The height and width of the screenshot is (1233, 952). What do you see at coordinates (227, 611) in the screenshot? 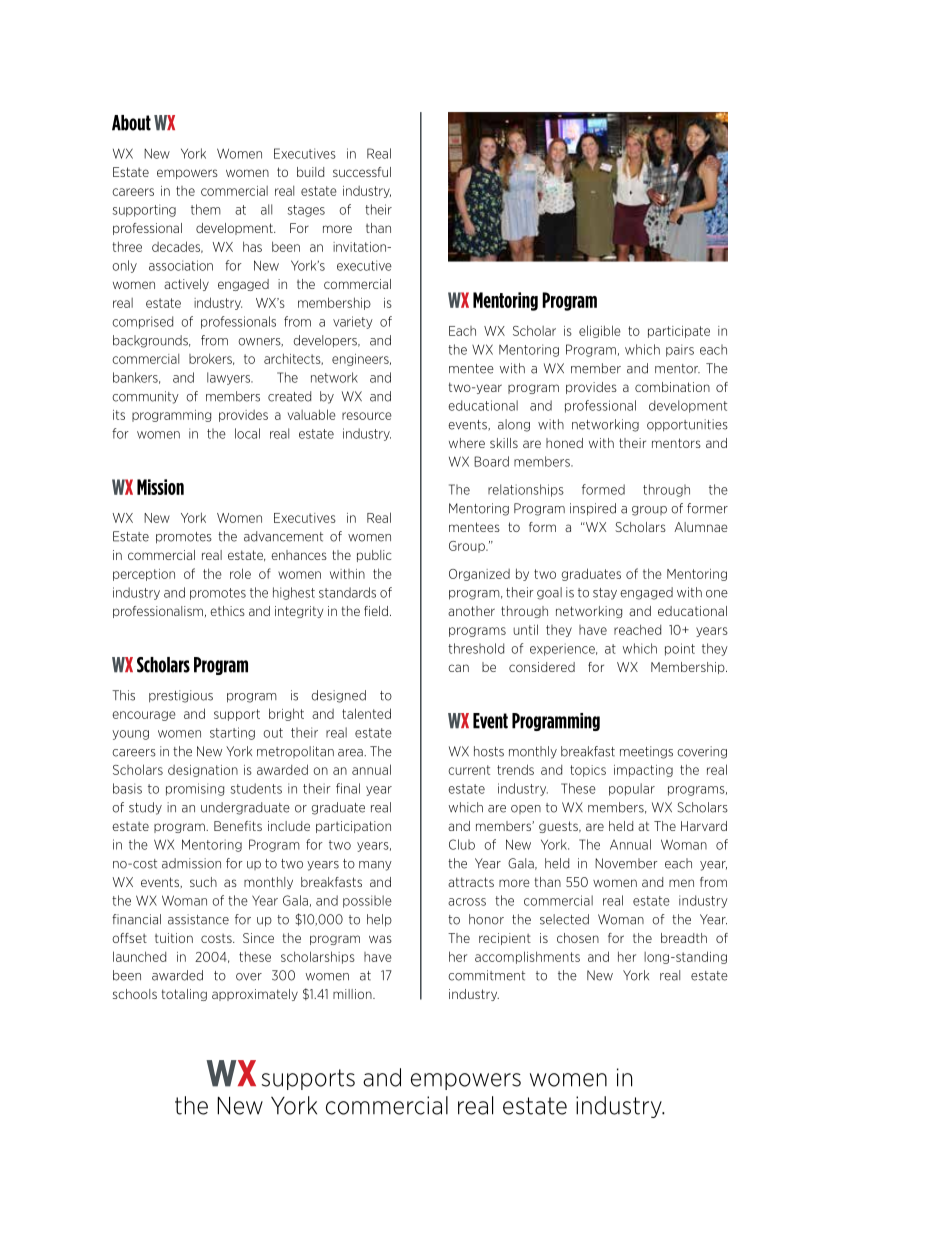
I see `ethics` at bounding box center [227, 611].
